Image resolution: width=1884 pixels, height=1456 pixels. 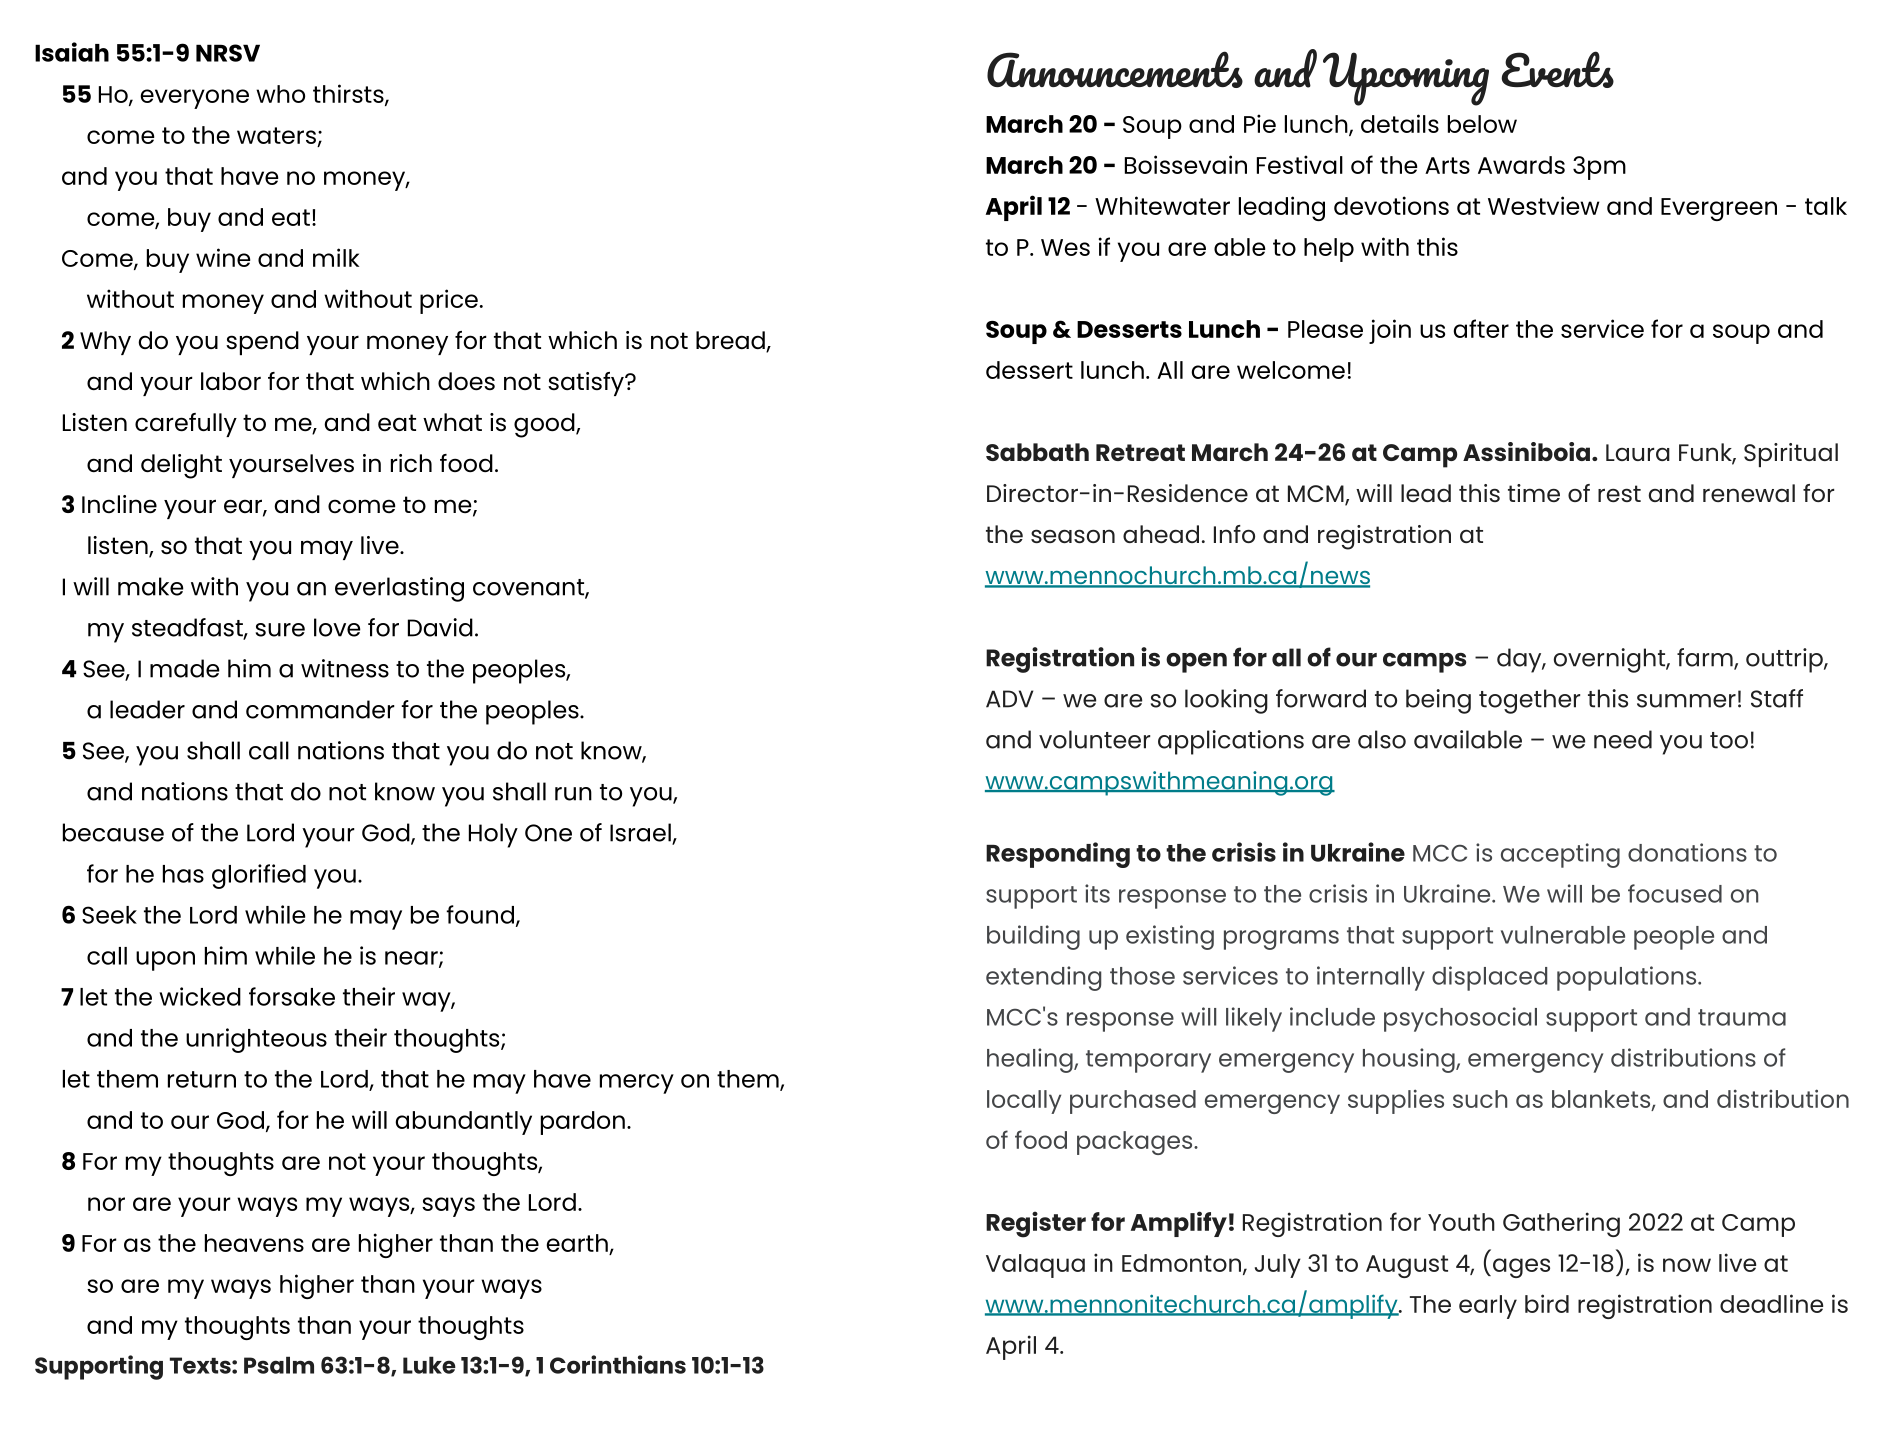 I want to click on commander, so click(x=320, y=709).
